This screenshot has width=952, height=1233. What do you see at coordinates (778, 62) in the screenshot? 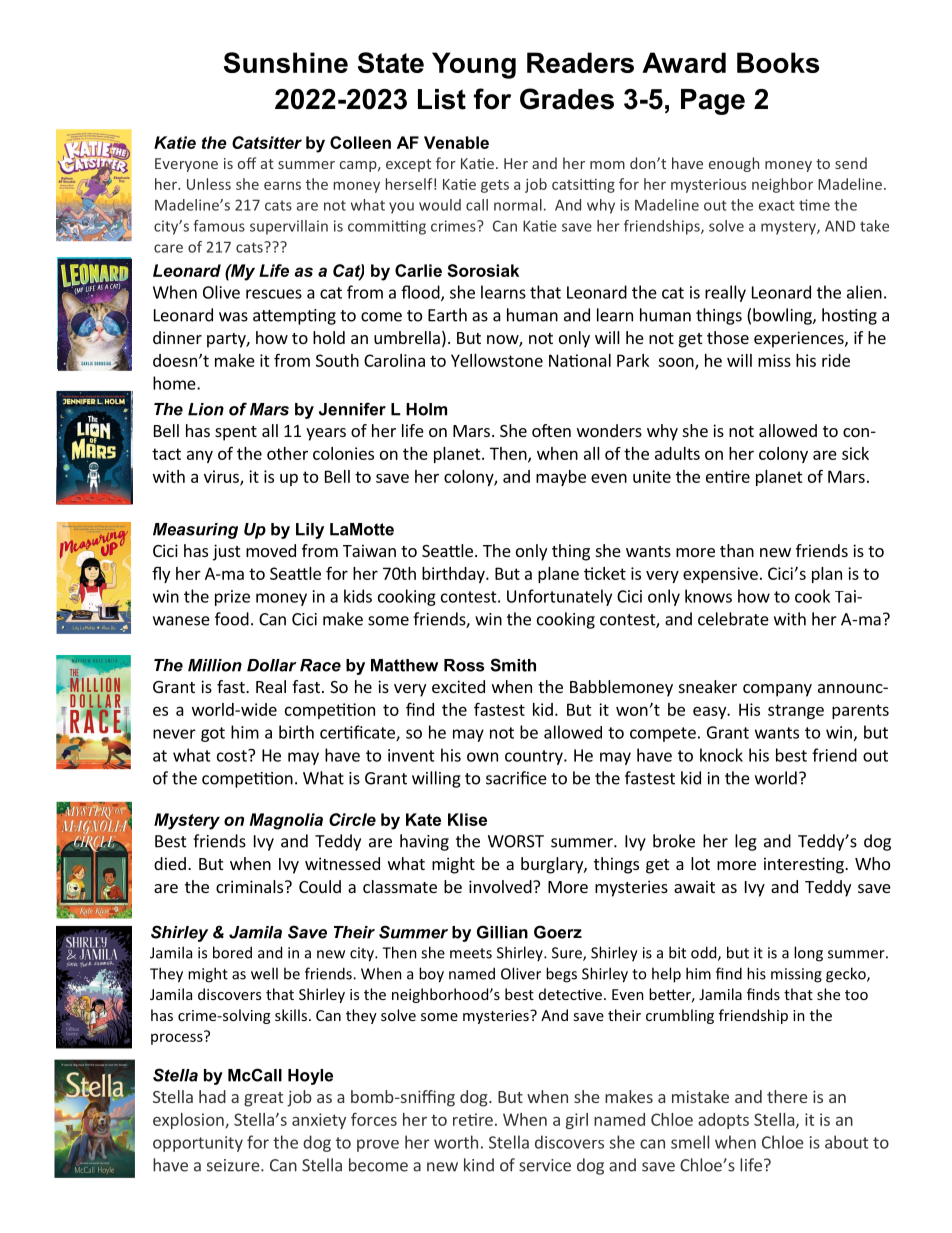
I see `Books` at bounding box center [778, 62].
